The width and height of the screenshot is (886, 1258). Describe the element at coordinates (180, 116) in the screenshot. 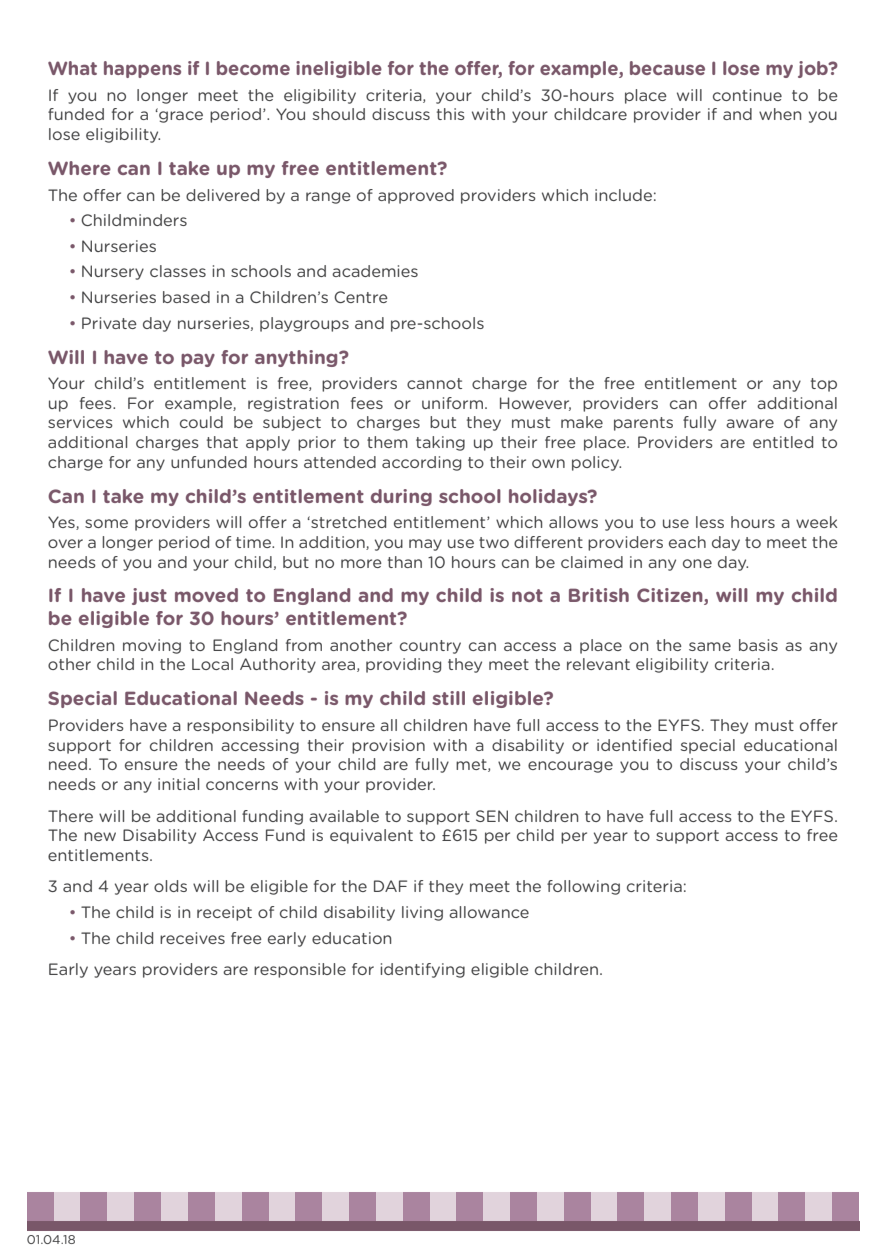

I see `grace` at that location.
